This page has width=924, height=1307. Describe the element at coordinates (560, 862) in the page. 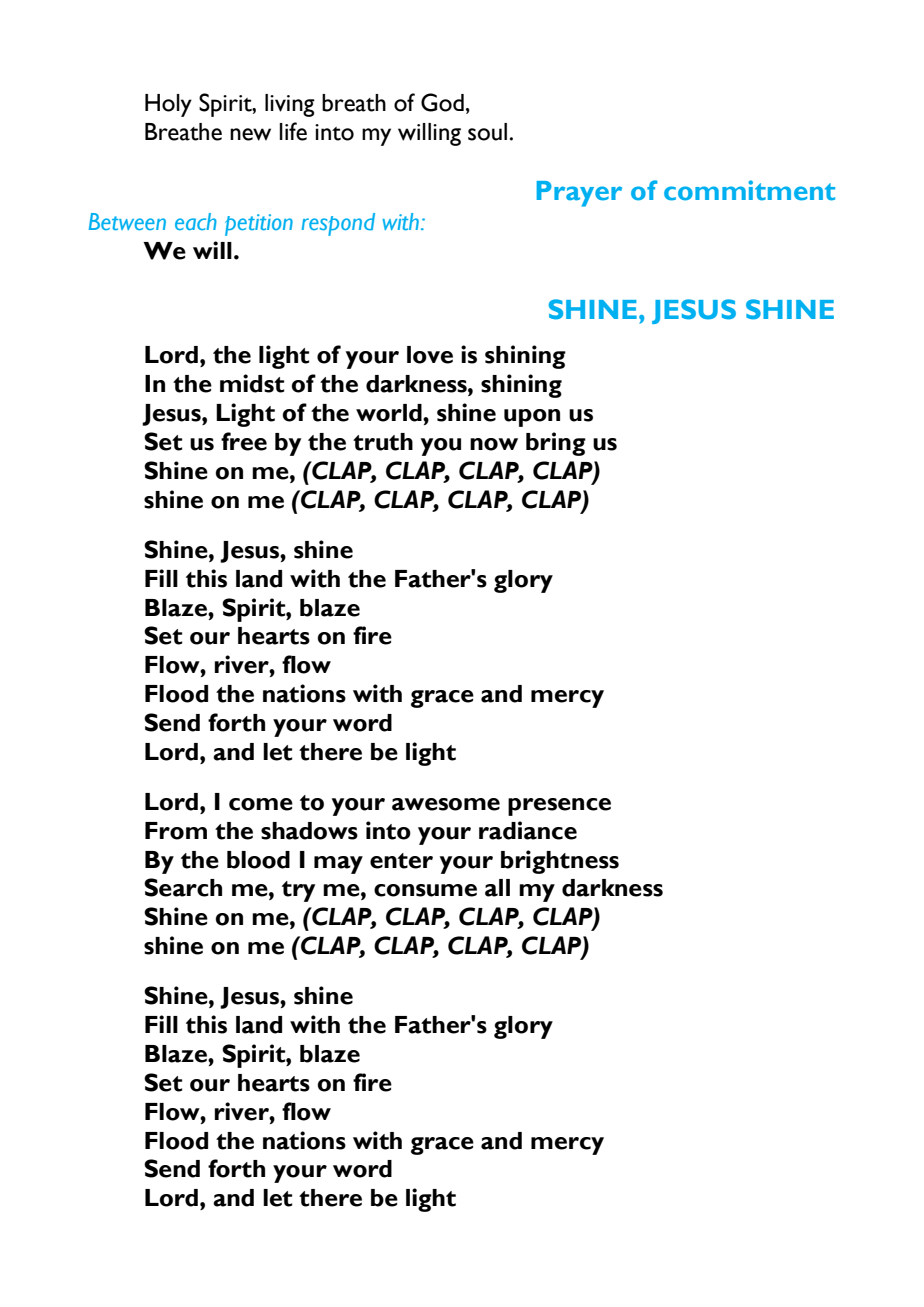

I see `brightness` at that location.
